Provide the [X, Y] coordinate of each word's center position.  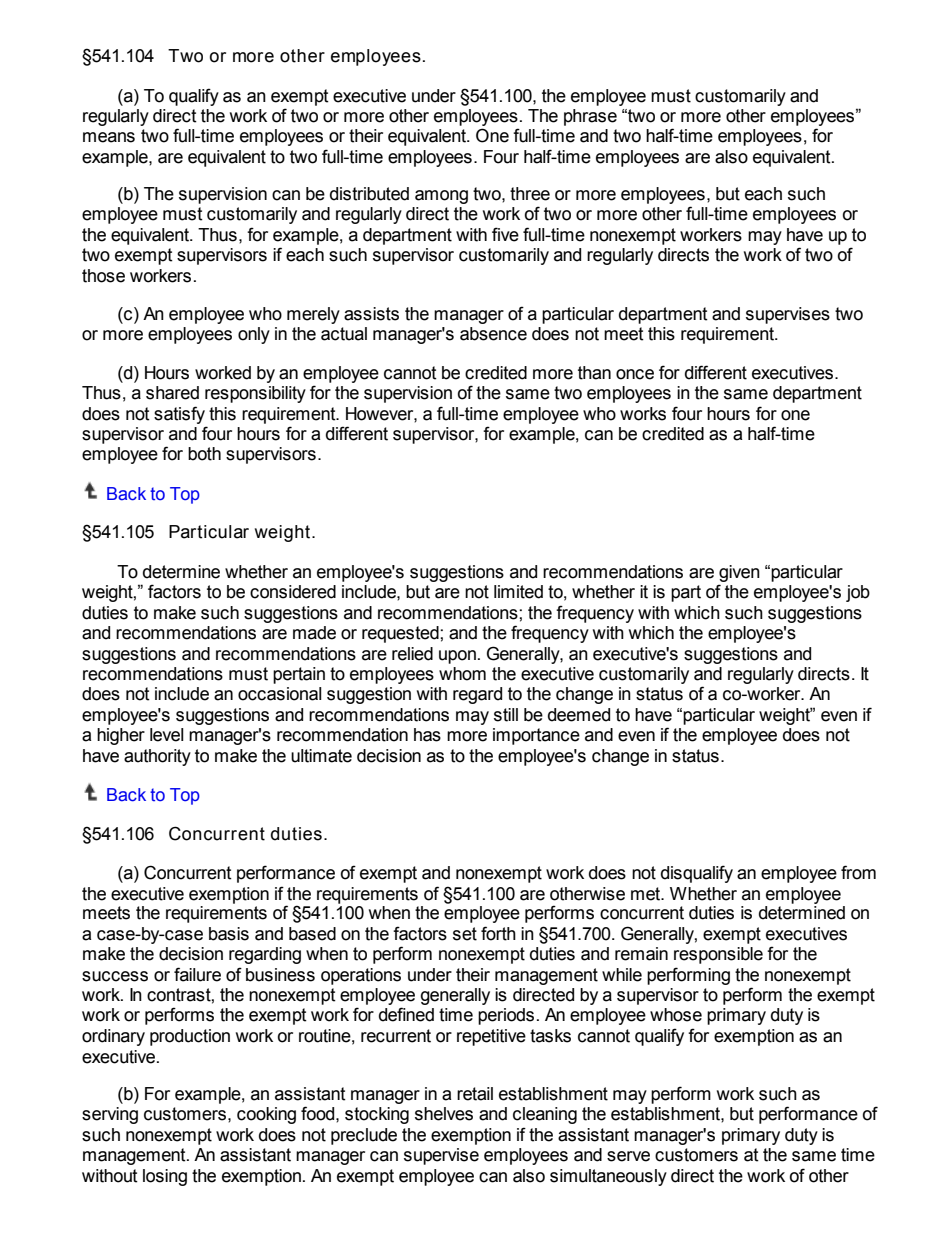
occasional [280, 694]
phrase [590, 117]
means [109, 137]
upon [457, 657]
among [441, 197]
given [739, 573]
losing [165, 1177]
